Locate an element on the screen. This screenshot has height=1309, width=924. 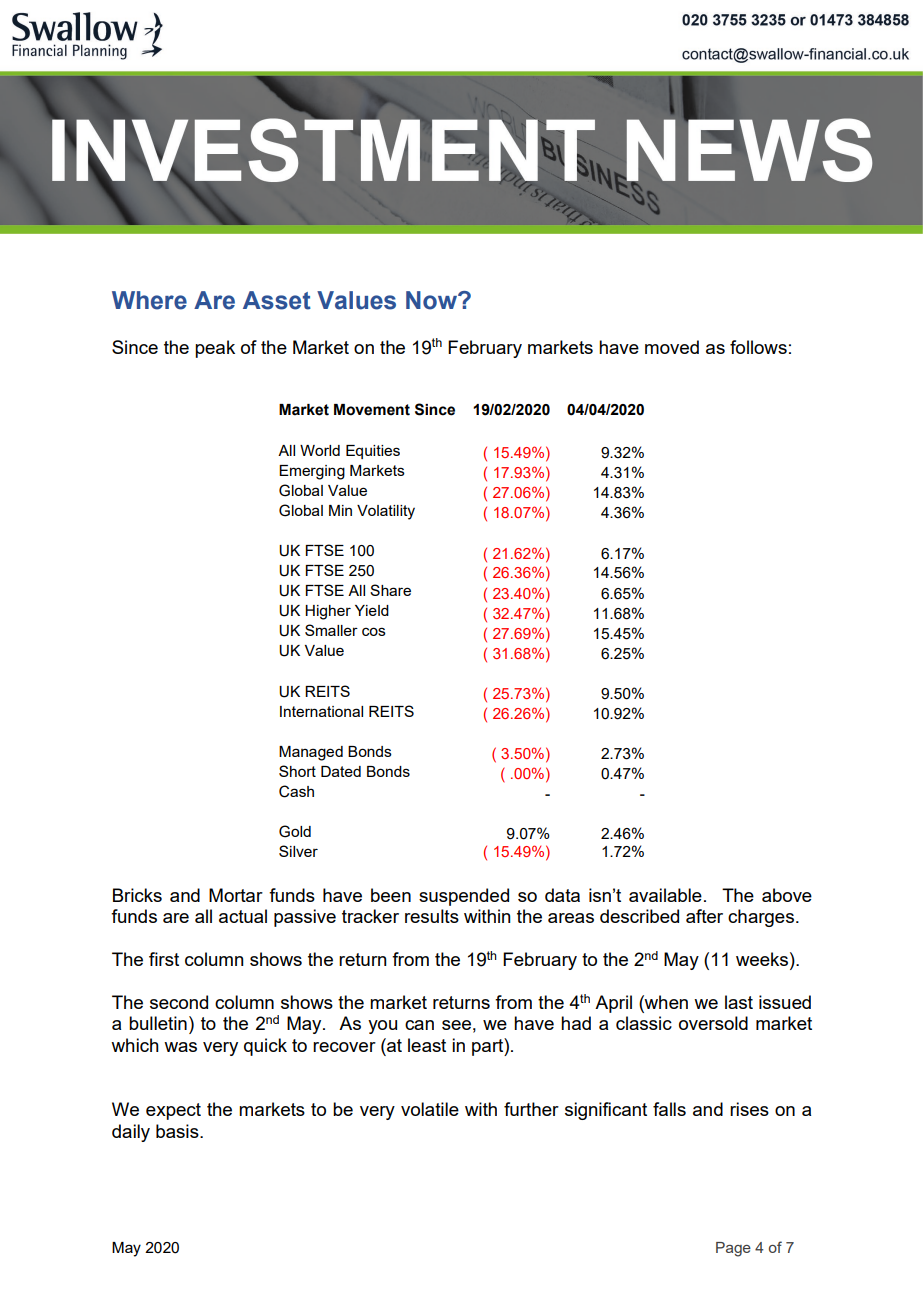
available is located at coordinates (665, 895).
